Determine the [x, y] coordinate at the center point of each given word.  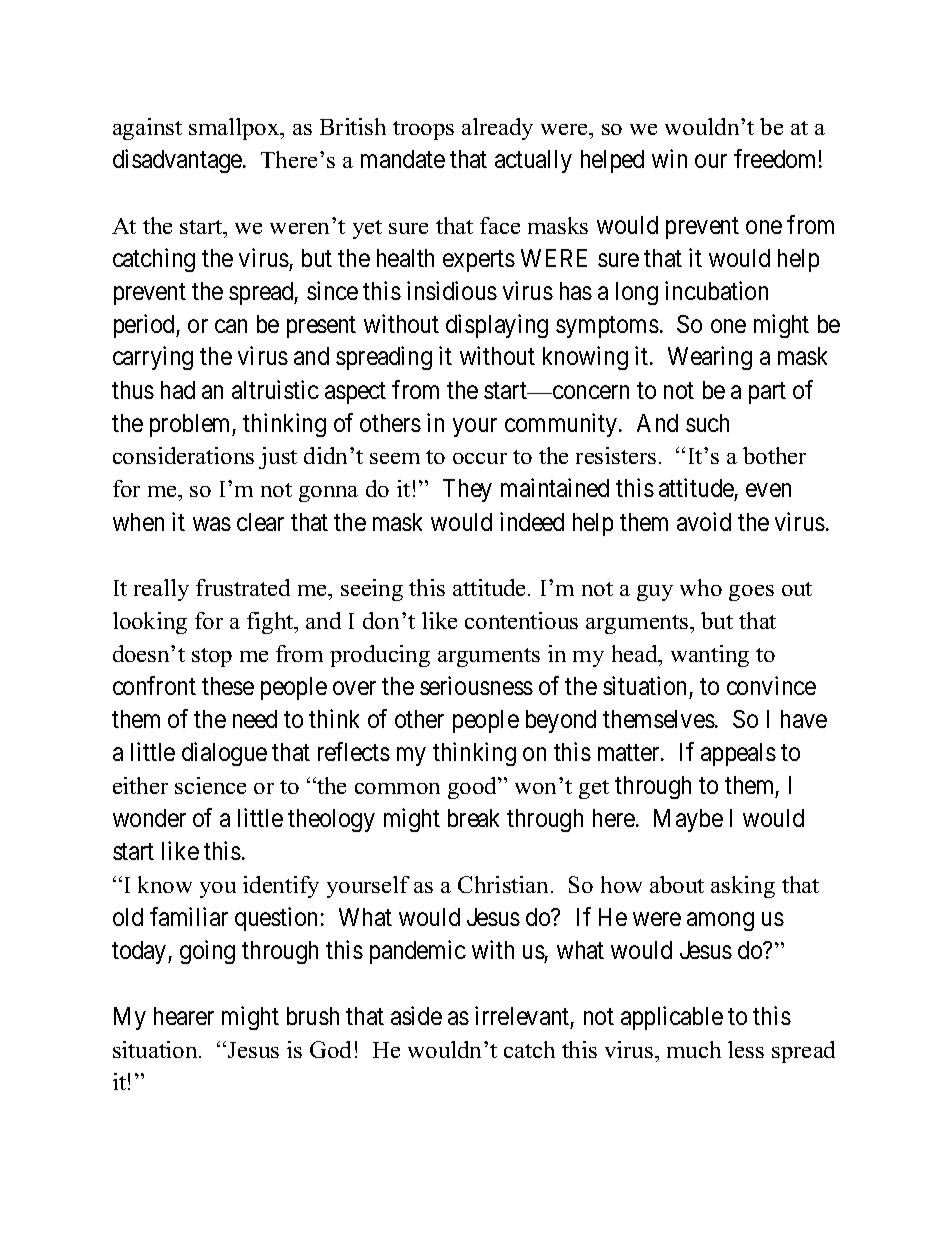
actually [533, 161]
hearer [184, 1016]
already [497, 129]
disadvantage [178, 161]
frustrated [243, 587]
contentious [521, 620]
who [701, 587]
